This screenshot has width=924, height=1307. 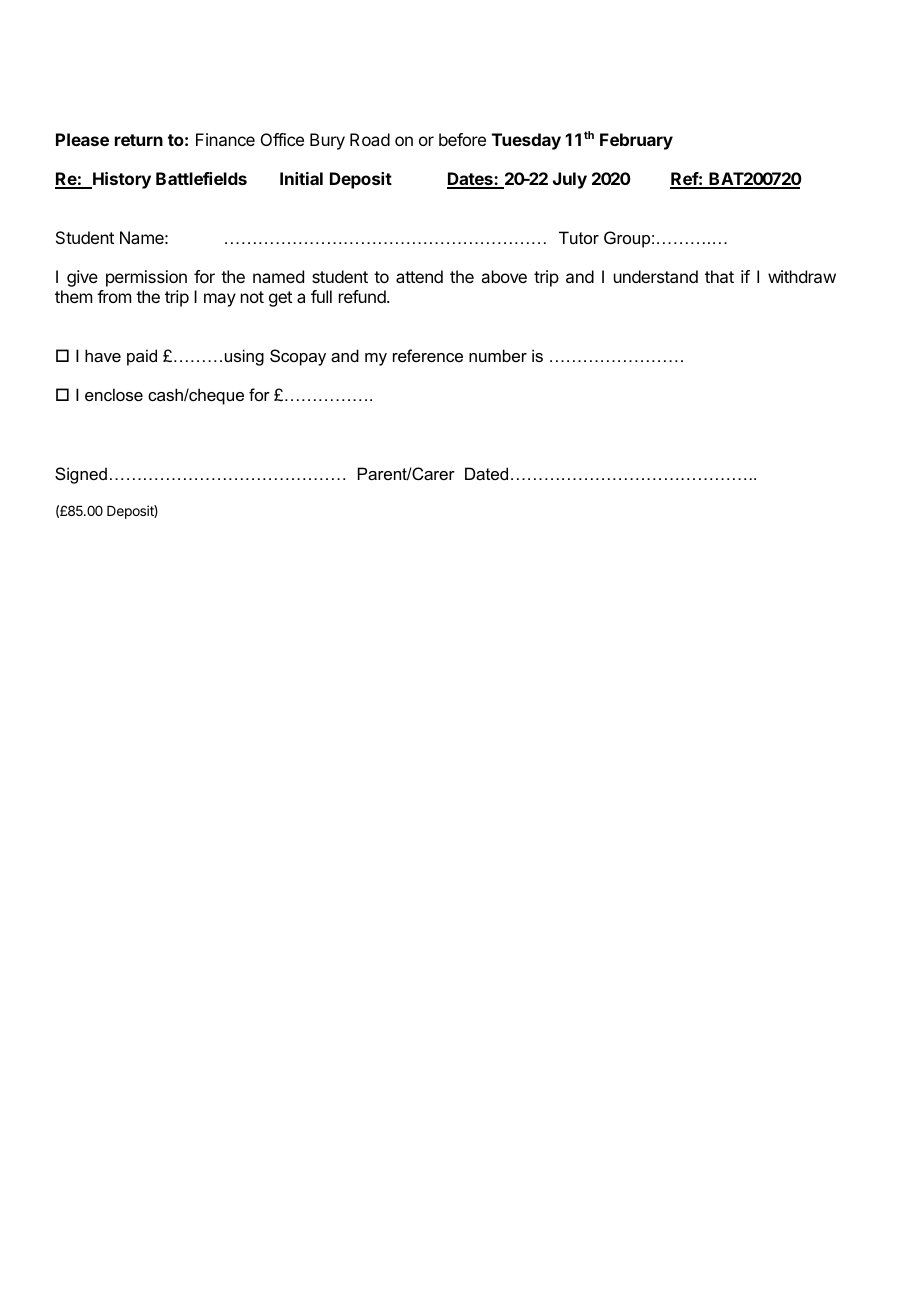 What do you see at coordinates (579, 237) in the screenshot?
I see `Tutor` at bounding box center [579, 237].
